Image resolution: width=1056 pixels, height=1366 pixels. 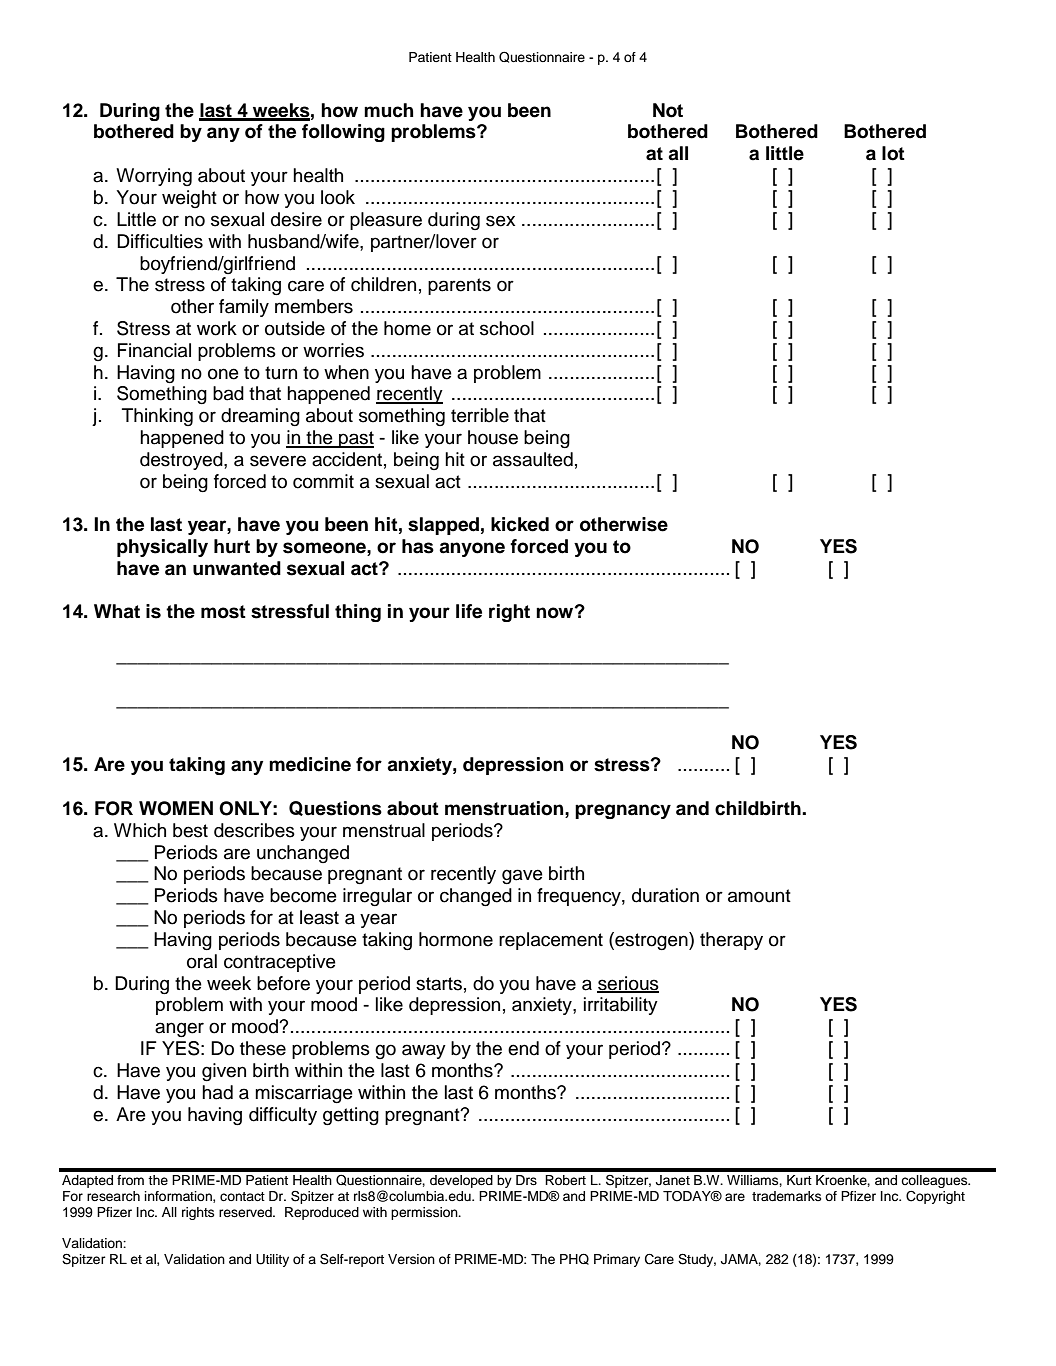 I want to click on amount, so click(x=759, y=896).
